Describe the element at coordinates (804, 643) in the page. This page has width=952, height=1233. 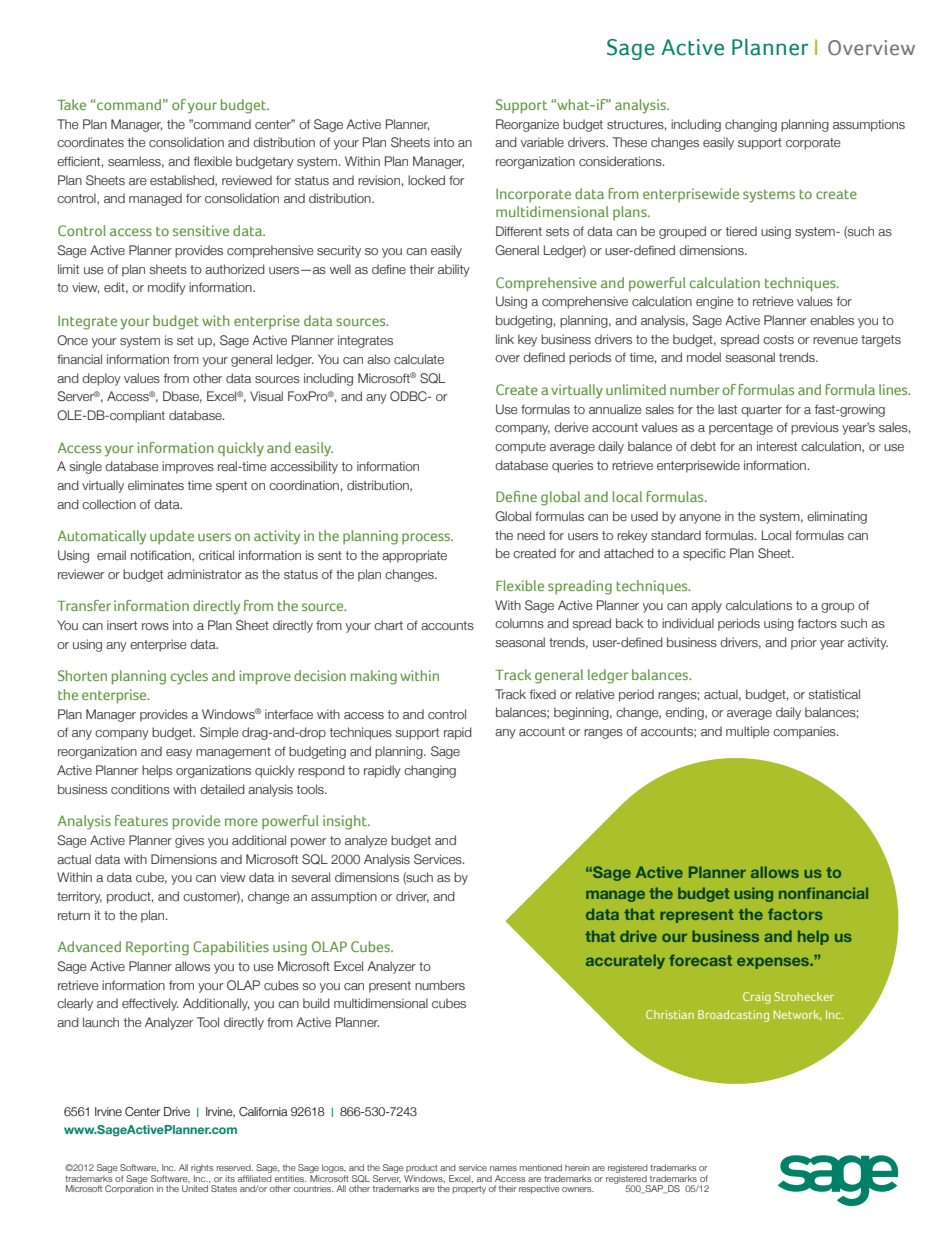
I see `prior` at that location.
